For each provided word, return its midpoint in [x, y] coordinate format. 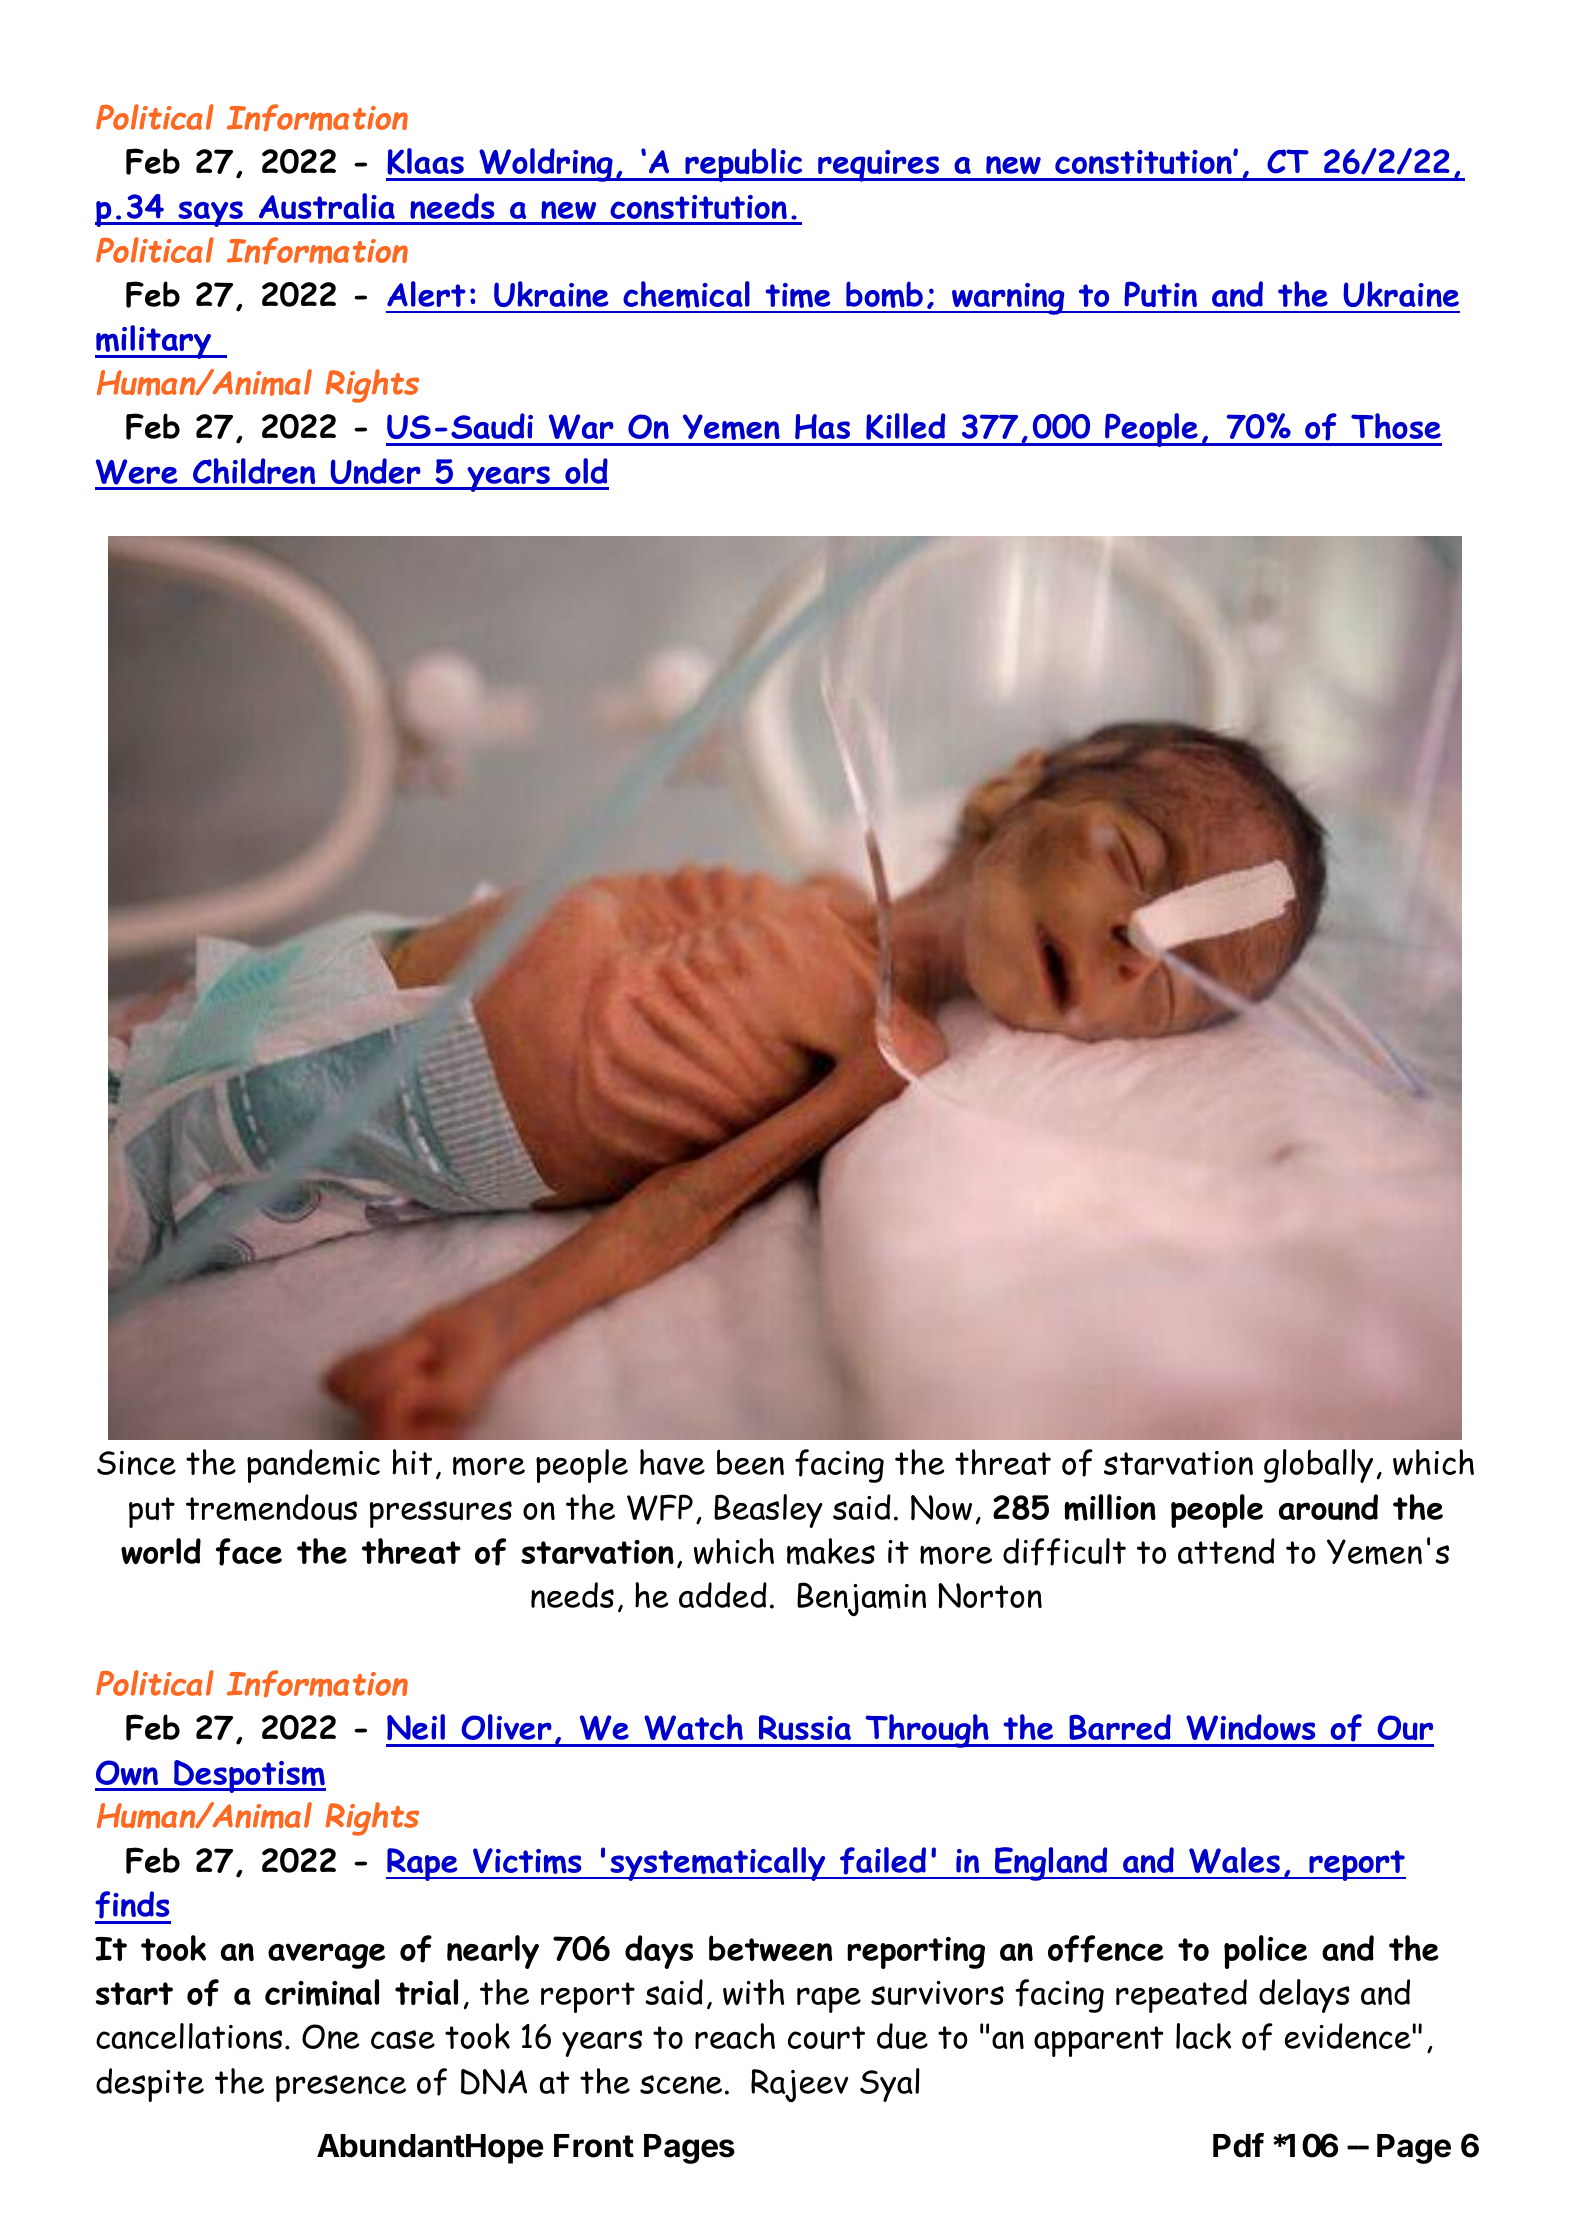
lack [1203, 2036]
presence [341, 2088]
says [210, 214]
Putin [1160, 294]
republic [744, 165]
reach [735, 2036]
